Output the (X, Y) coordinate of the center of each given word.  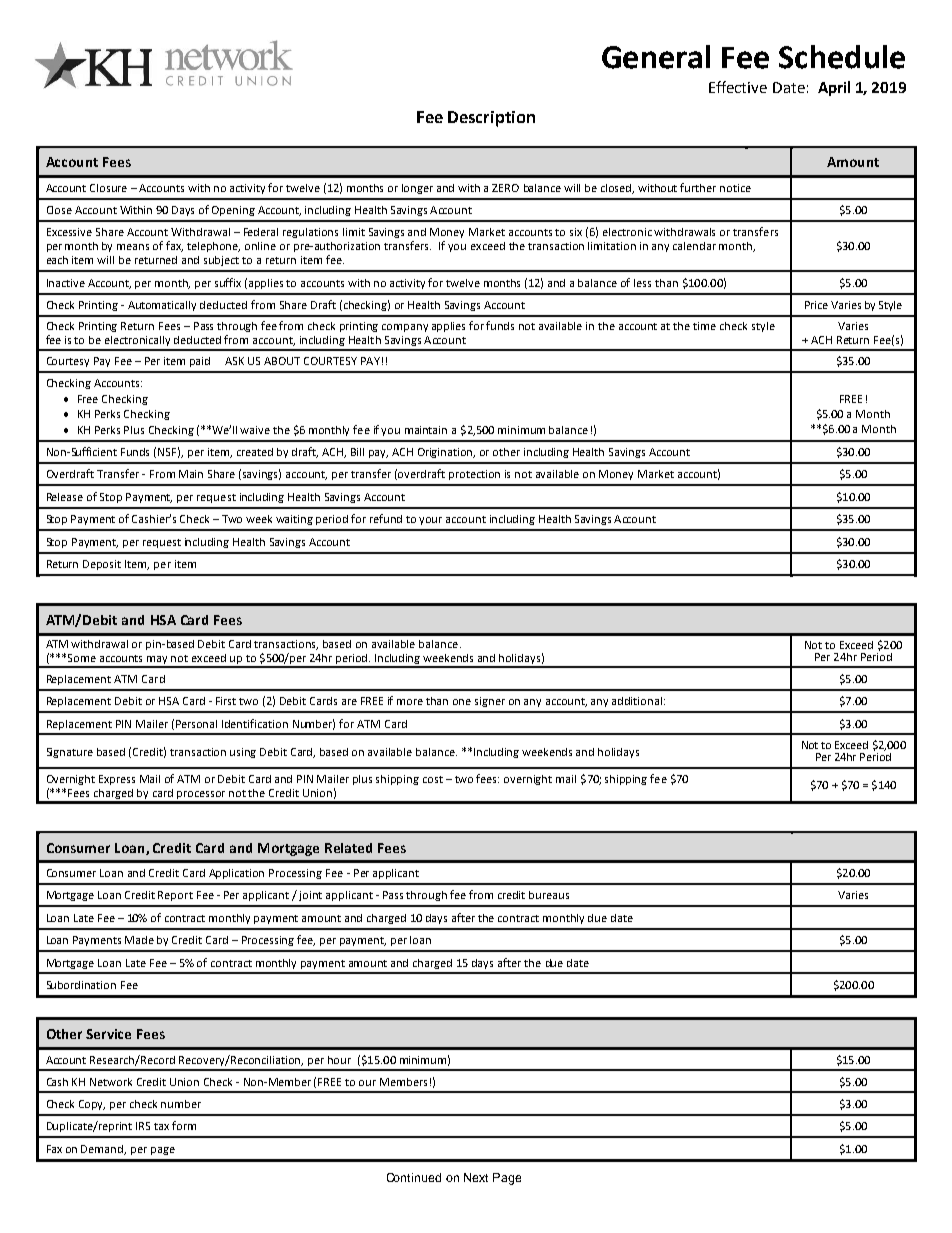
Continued (414, 1177)
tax (161, 1126)
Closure (108, 188)
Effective (738, 87)
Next (476, 1177)
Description (491, 119)
